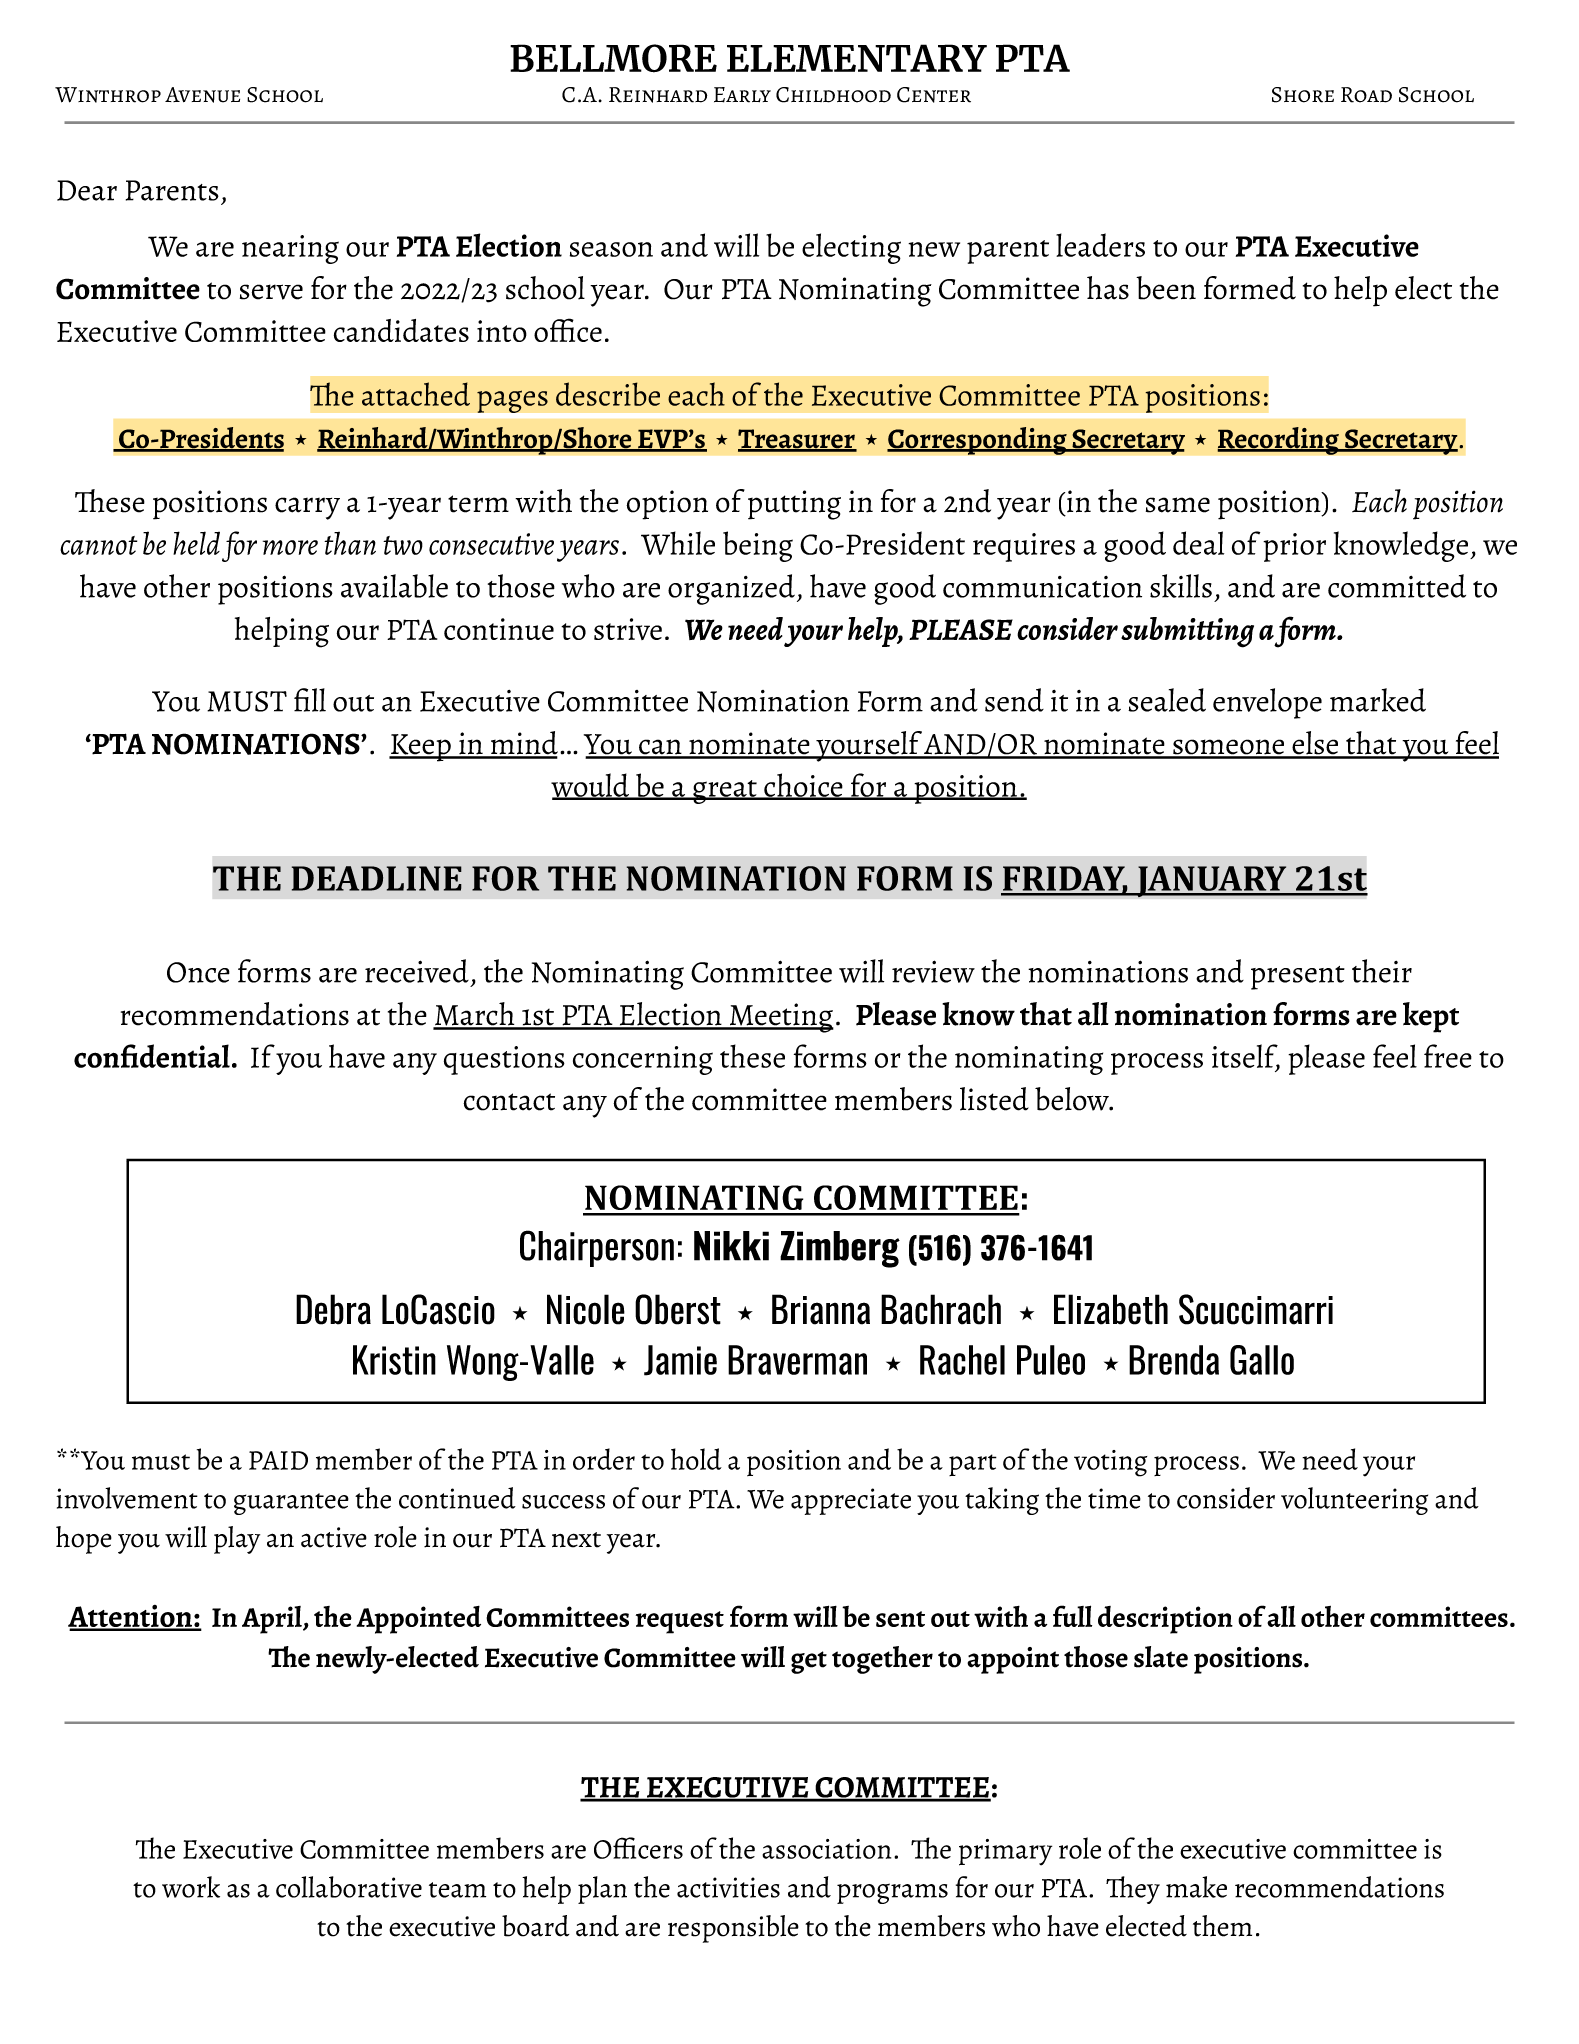 The image size is (1579, 2044). I want to click on Early, so click(742, 95).
